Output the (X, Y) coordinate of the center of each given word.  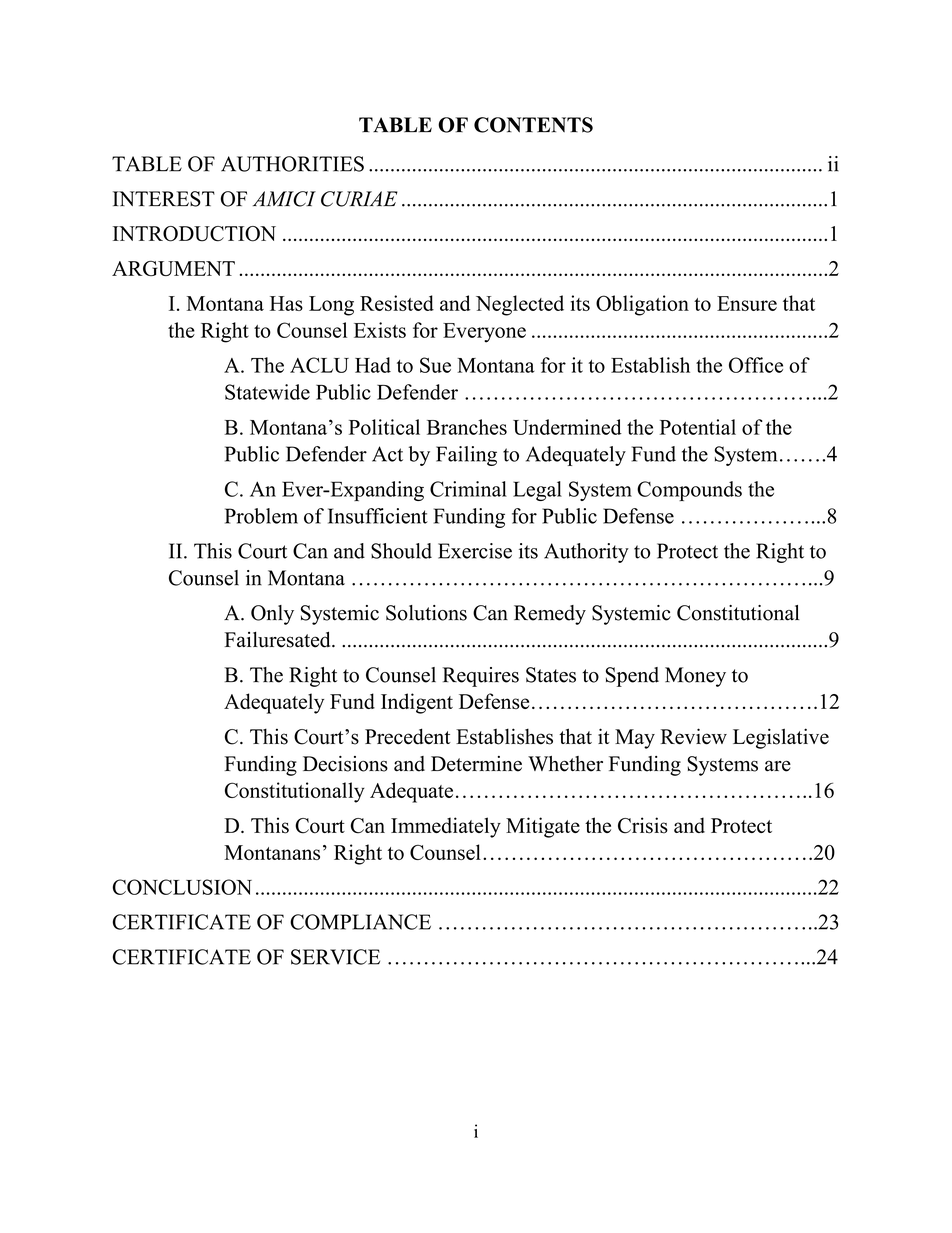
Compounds (689, 491)
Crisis (643, 825)
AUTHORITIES (292, 164)
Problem (261, 516)
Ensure (747, 303)
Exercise (475, 551)
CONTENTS (533, 125)
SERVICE (335, 957)
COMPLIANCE (360, 922)
